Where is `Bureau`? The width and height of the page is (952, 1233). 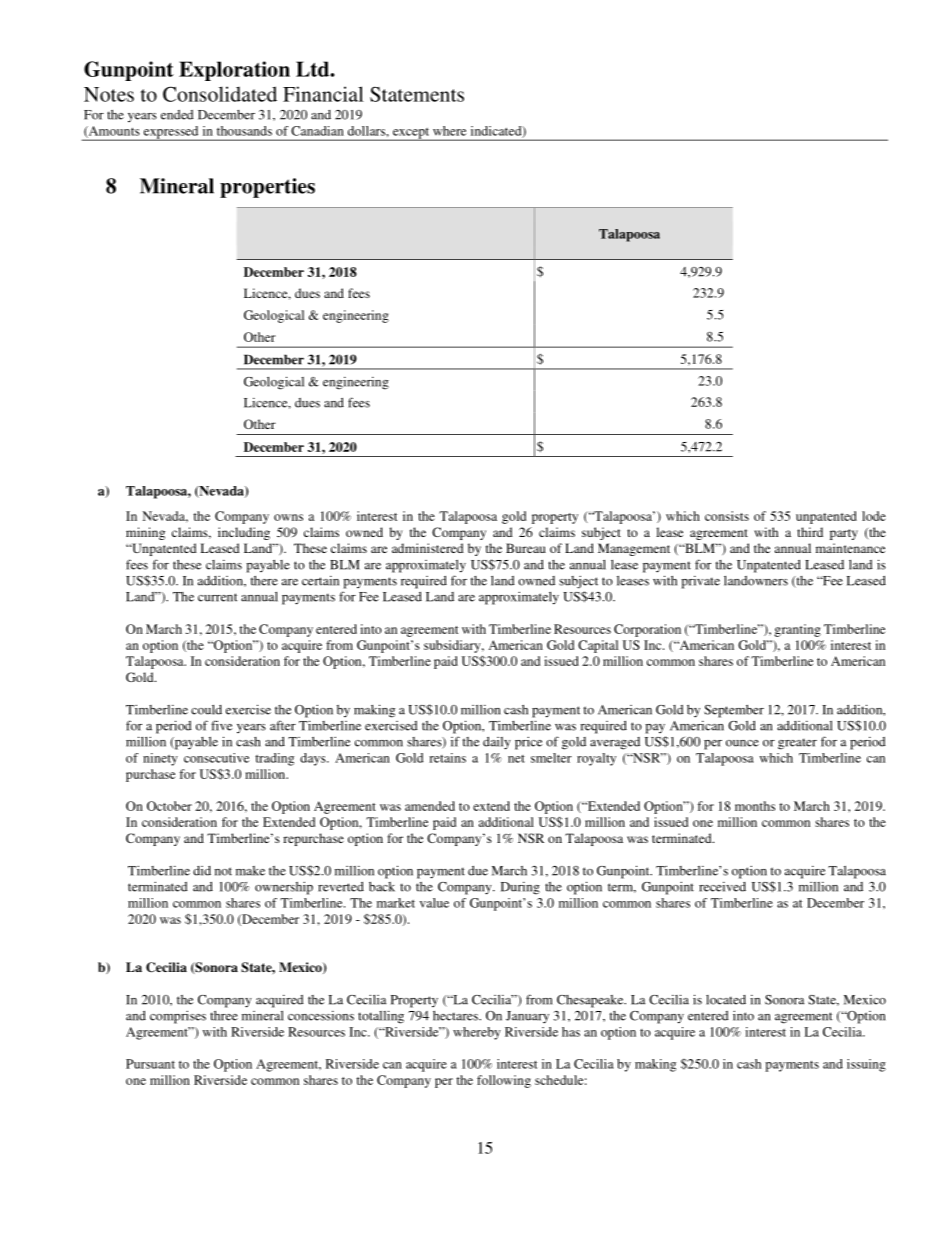 Bureau is located at coordinates (526, 548).
